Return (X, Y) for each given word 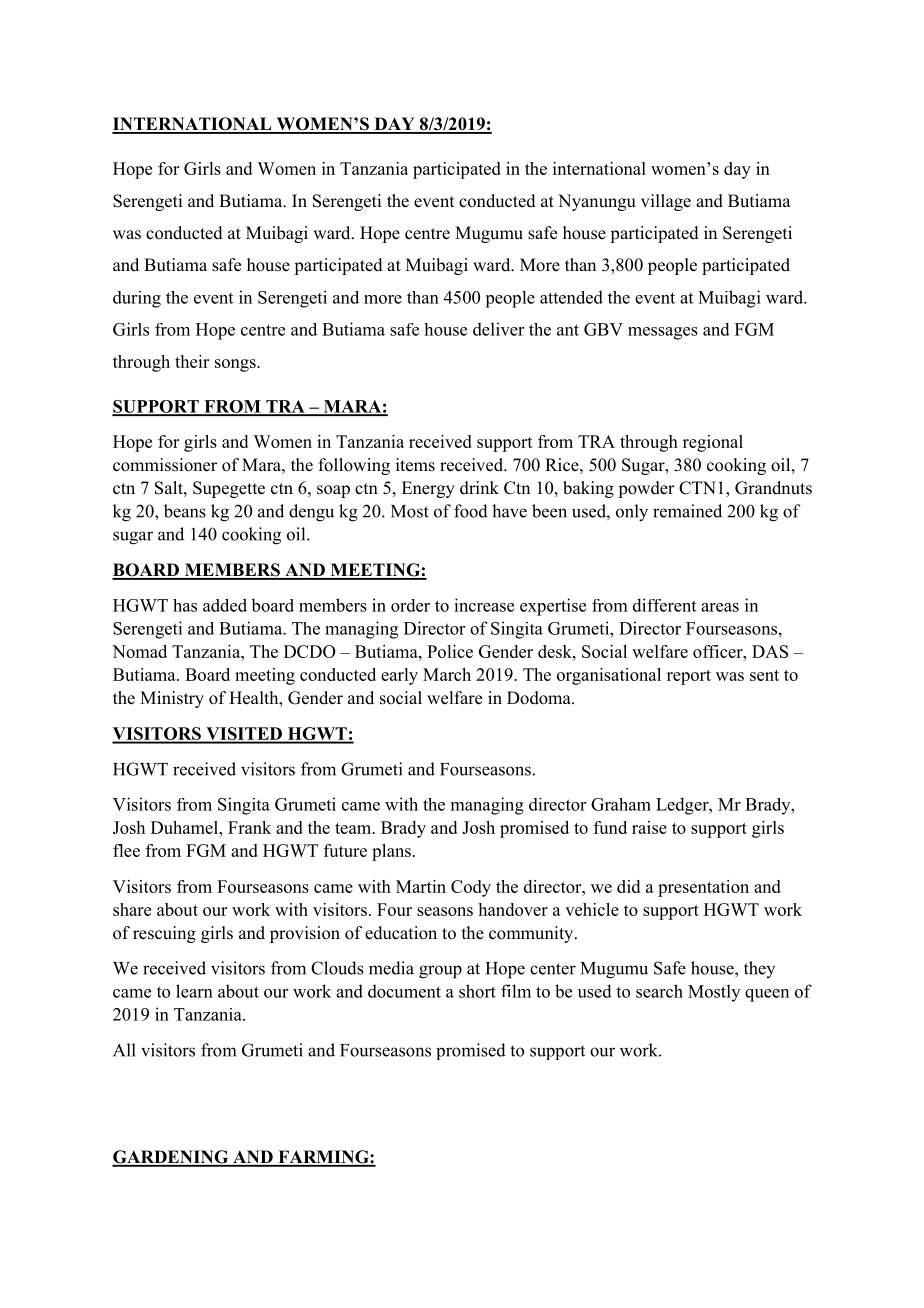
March (447, 674)
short (477, 991)
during (137, 299)
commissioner (165, 465)
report (689, 677)
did (628, 886)
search (659, 991)
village (666, 202)
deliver (498, 329)
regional (713, 443)
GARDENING (171, 1158)
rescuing (164, 934)
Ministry (172, 699)
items (415, 465)
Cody (471, 888)
